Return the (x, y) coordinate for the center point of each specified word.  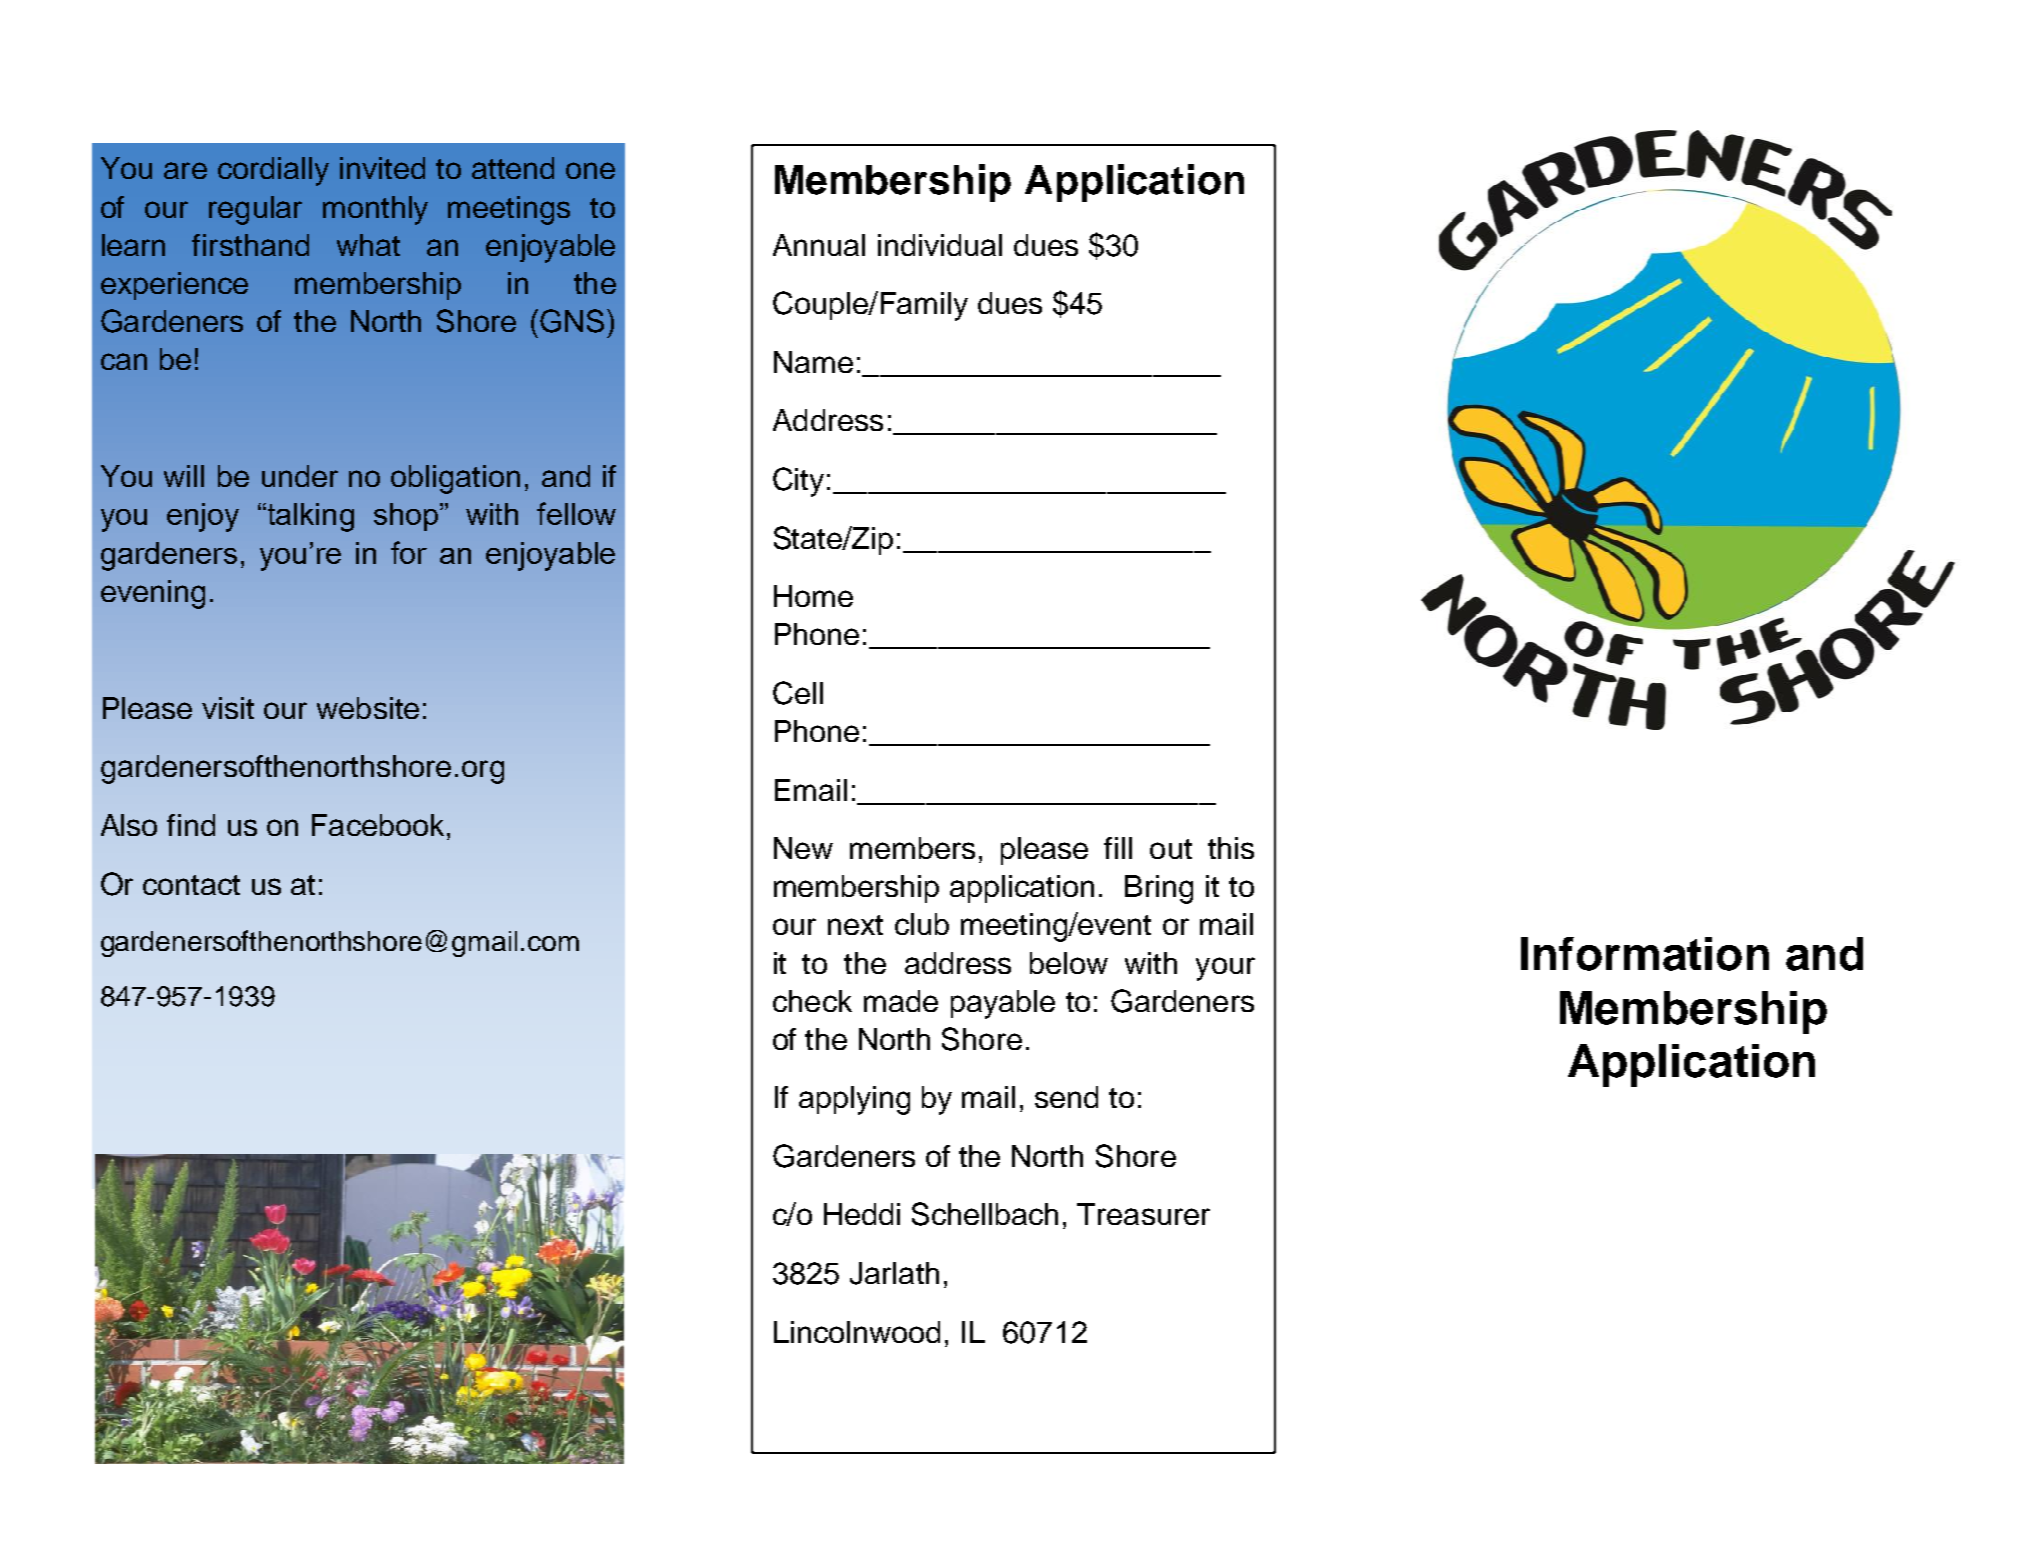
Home (813, 596)
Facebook (378, 825)
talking (309, 517)
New (803, 848)
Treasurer (1143, 1214)
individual (940, 245)
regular (255, 210)
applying (854, 1100)
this (1231, 848)
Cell (798, 693)
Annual (819, 245)
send (1066, 1097)
